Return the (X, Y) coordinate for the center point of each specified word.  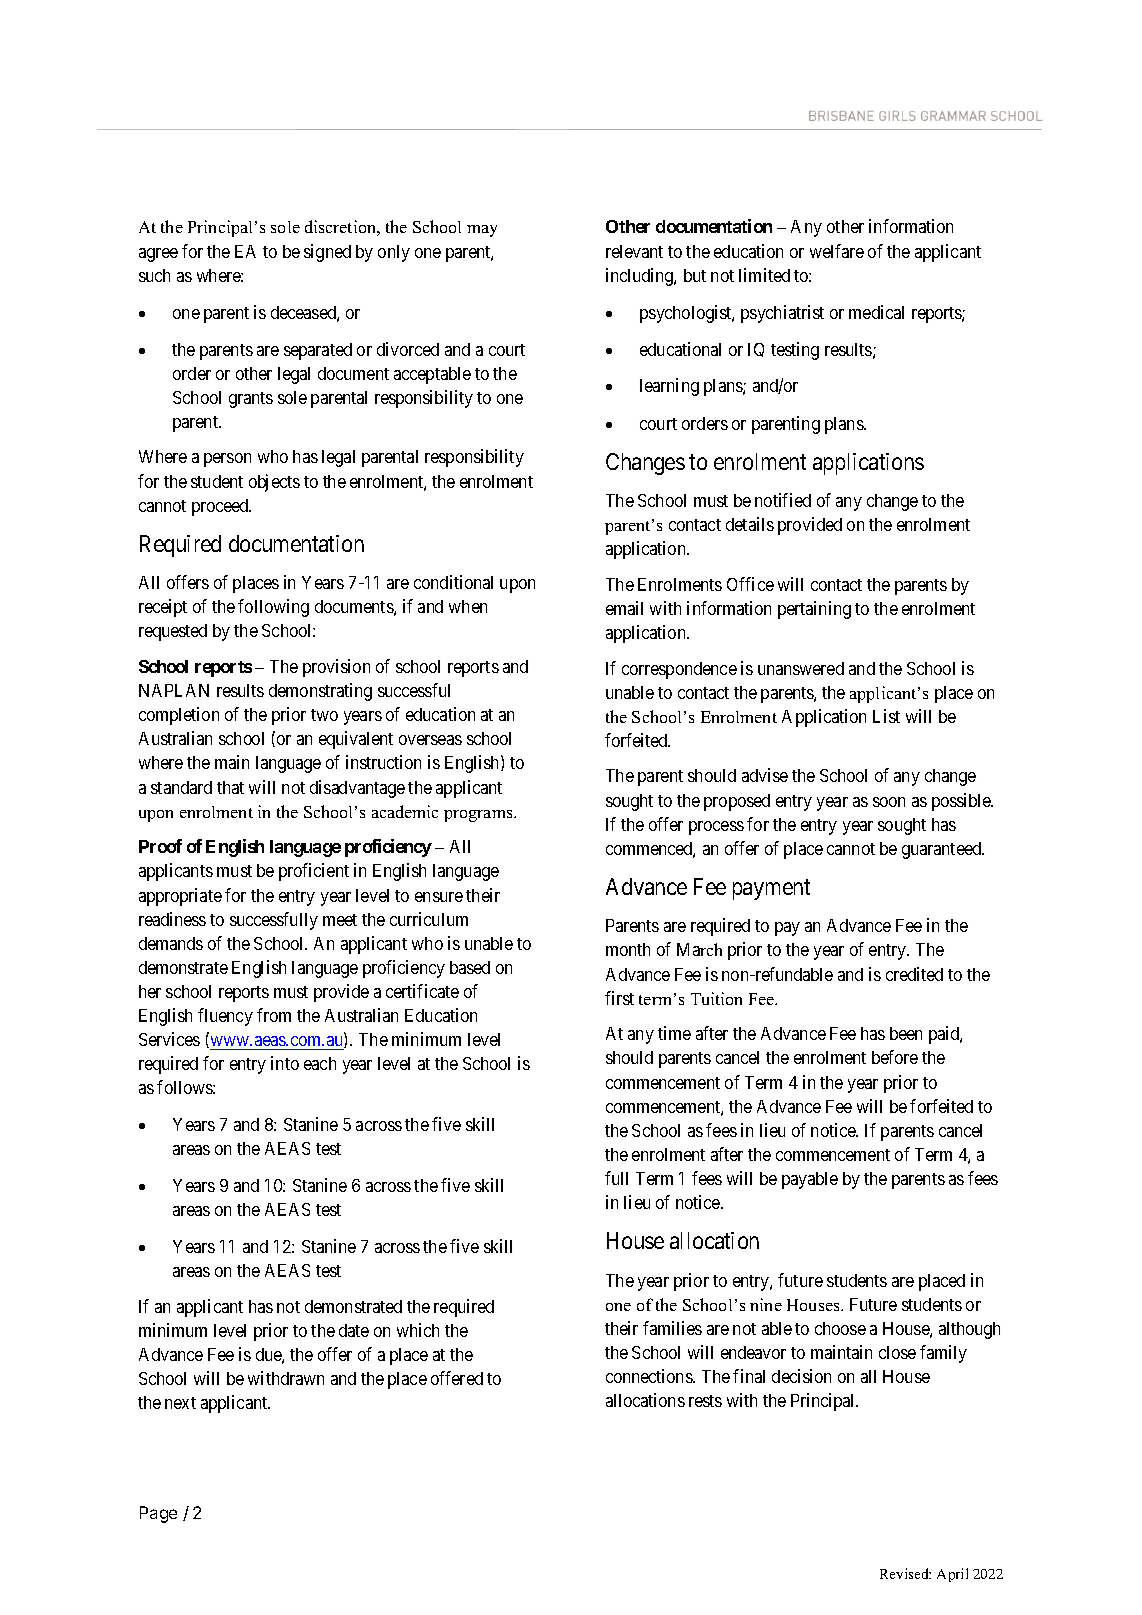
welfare (837, 251)
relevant (634, 251)
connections (650, 1376)
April (952, 1575)
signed (327, 253)
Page (158, 1514)
